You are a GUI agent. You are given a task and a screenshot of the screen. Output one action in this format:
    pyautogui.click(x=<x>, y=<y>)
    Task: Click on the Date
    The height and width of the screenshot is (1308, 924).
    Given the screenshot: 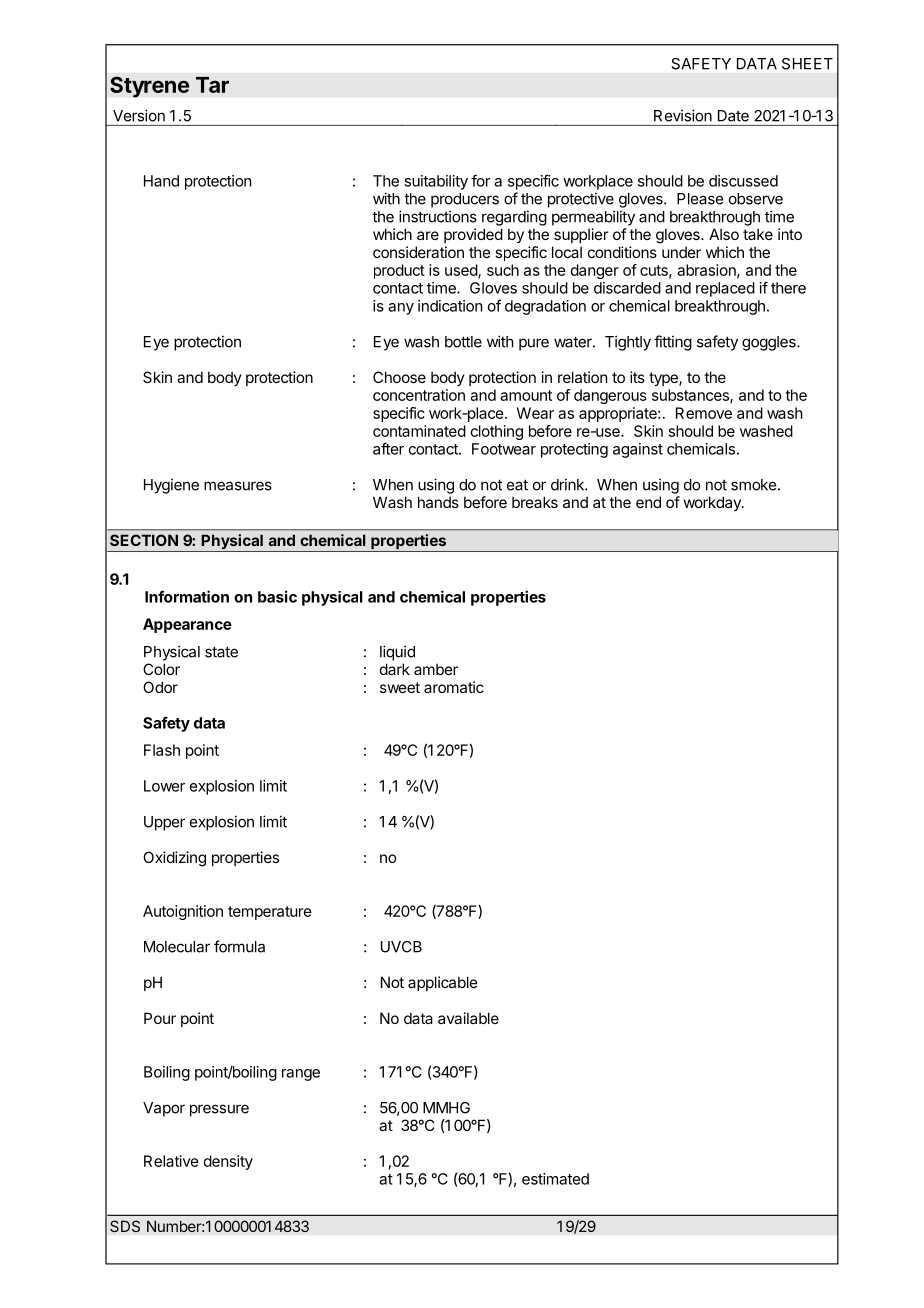 What is the action you would take?
    pyautogui.click(x=733, y=116)
